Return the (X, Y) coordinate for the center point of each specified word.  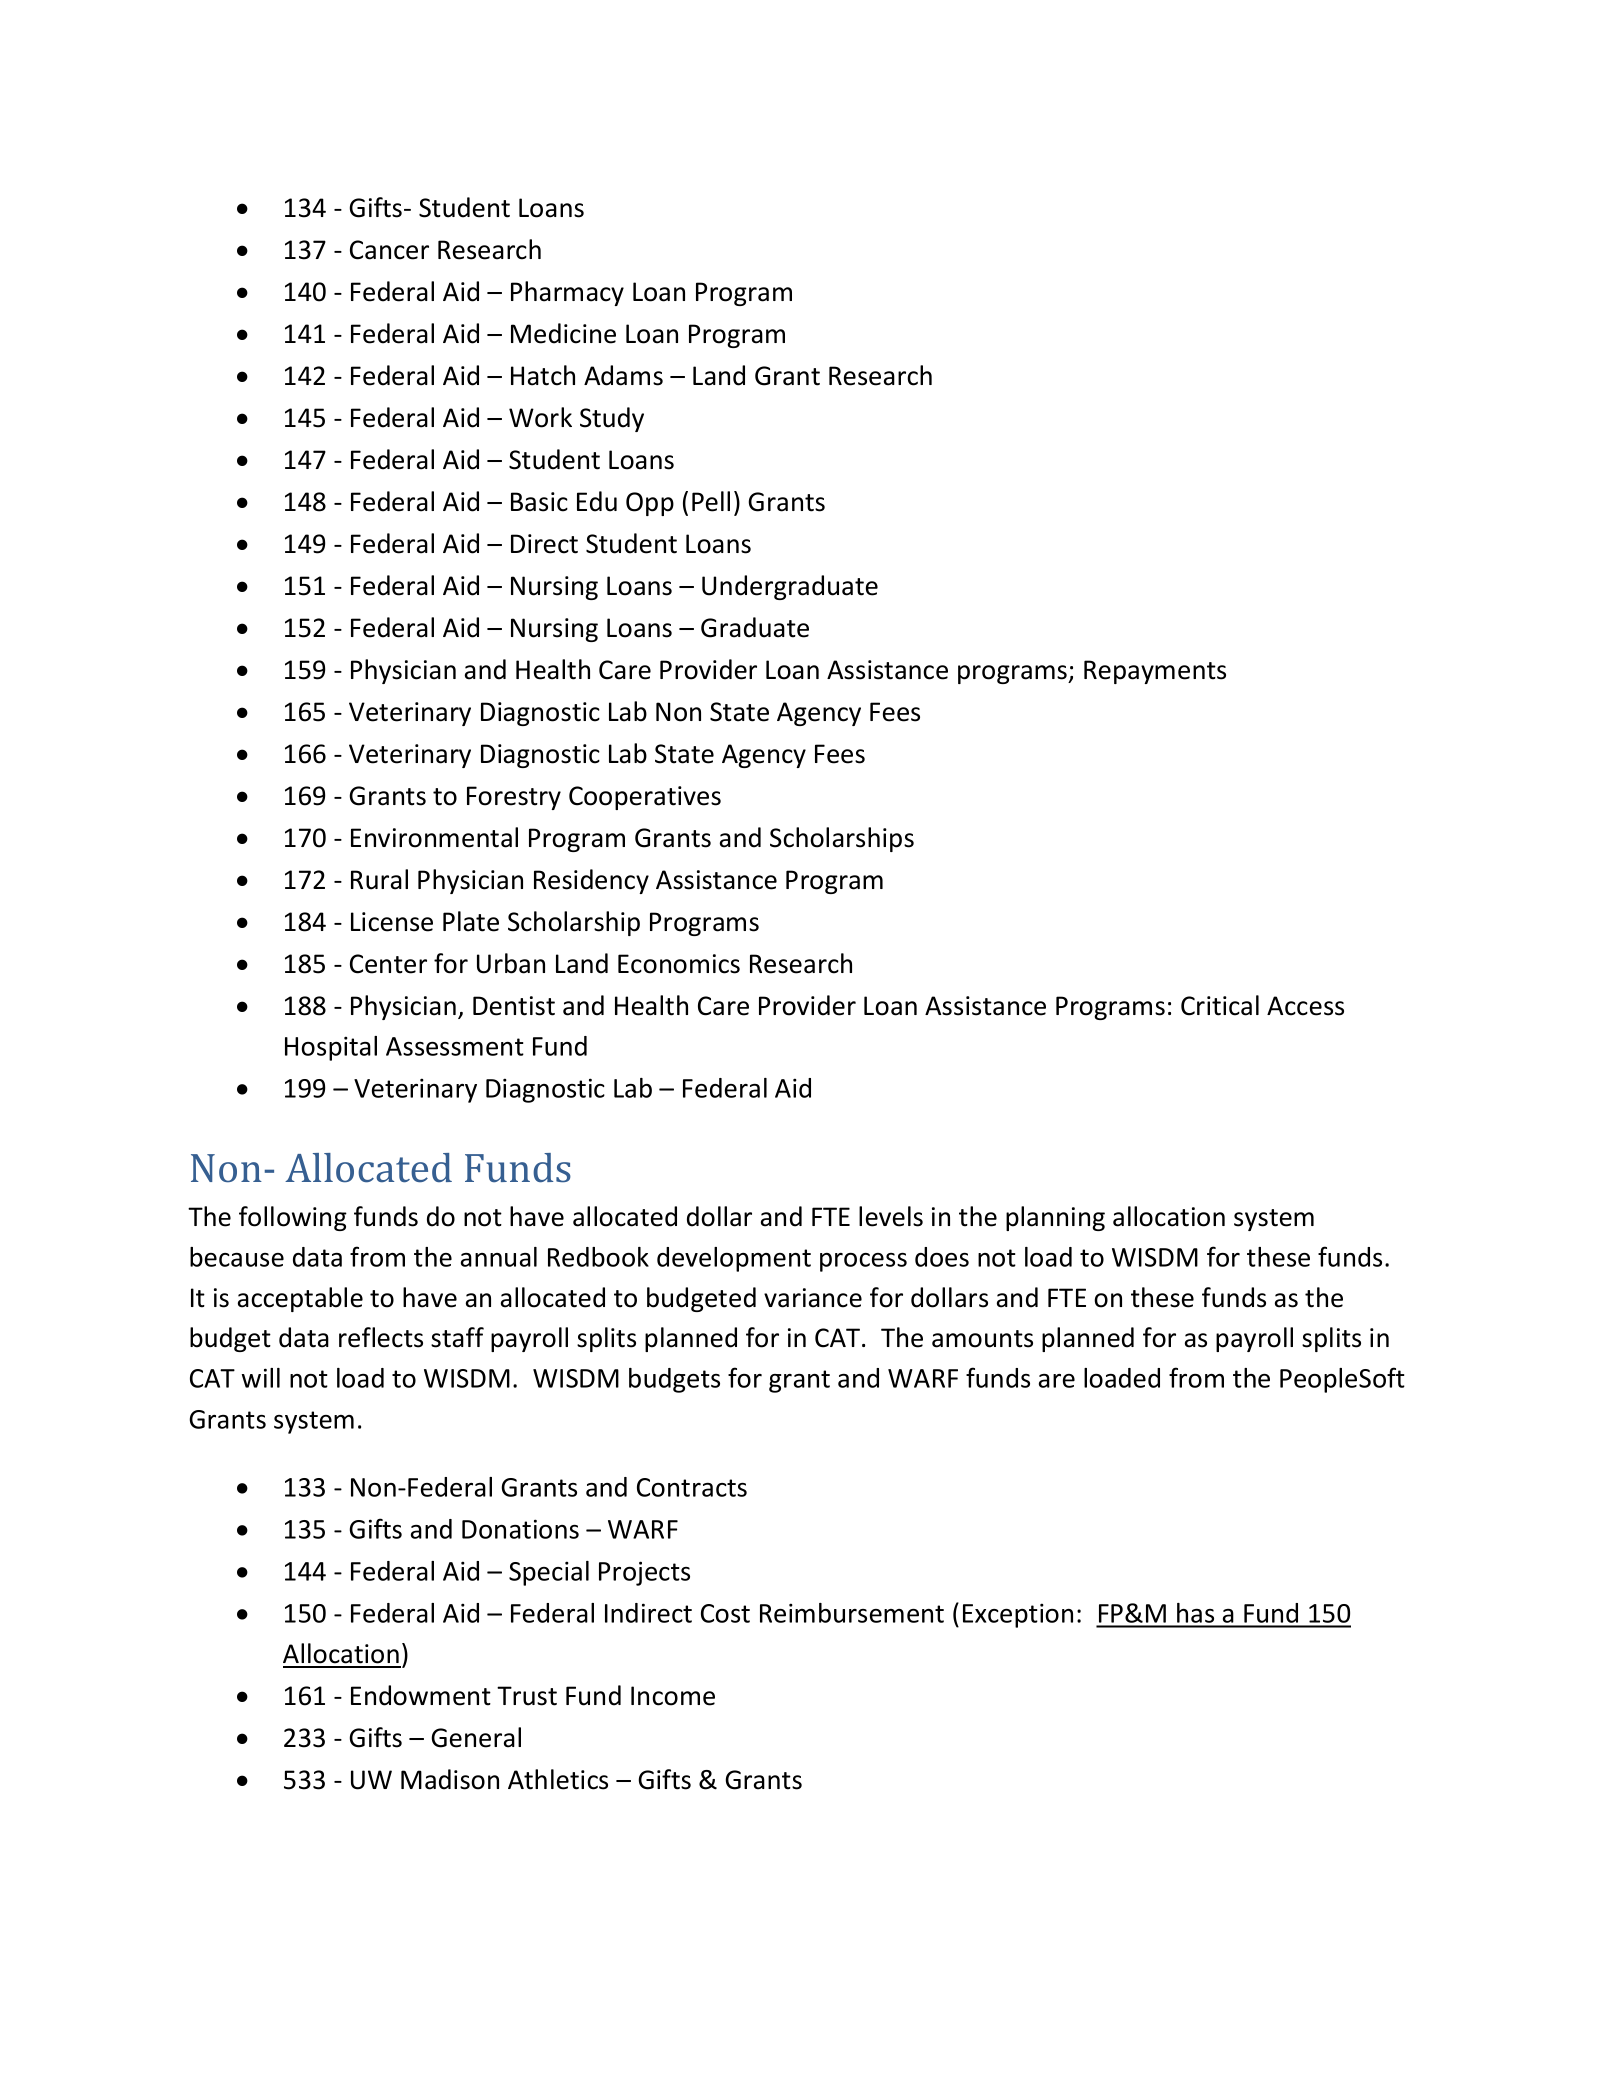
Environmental (434, 837)
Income (673, 1696)
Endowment (421, 1695)
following (293, 1218)
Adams (623, 375)
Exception (1018, 1615)
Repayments (1155, 672)
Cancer (389, 250)
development (734, 1259)
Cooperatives (645, 798)
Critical (1220, 1005)
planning (1055, 1218)
